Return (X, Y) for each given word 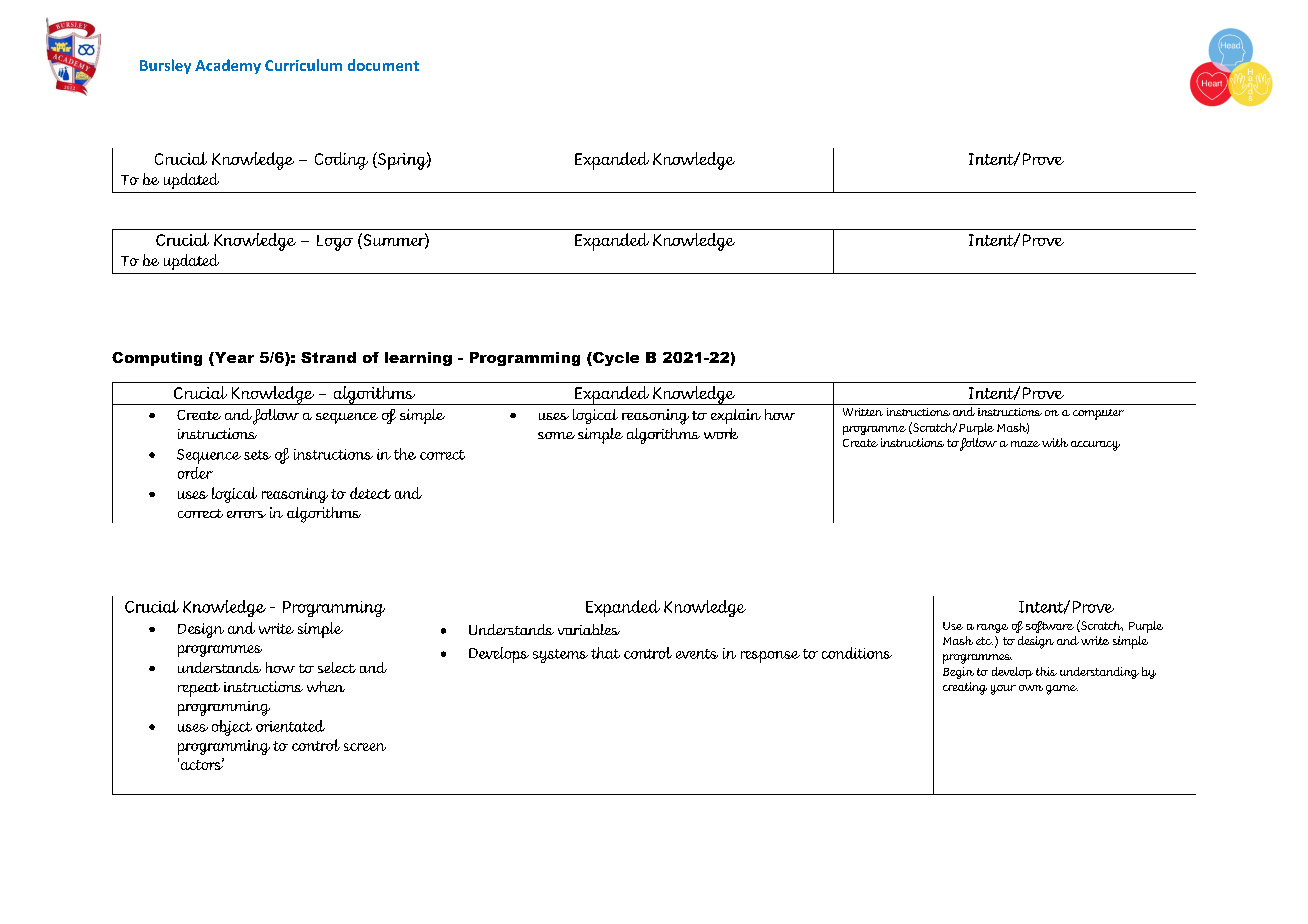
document (383, 65)
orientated (290, 726)
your (1003, 690)
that (605, 653)
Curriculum (303, 65)
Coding (341, 161)
